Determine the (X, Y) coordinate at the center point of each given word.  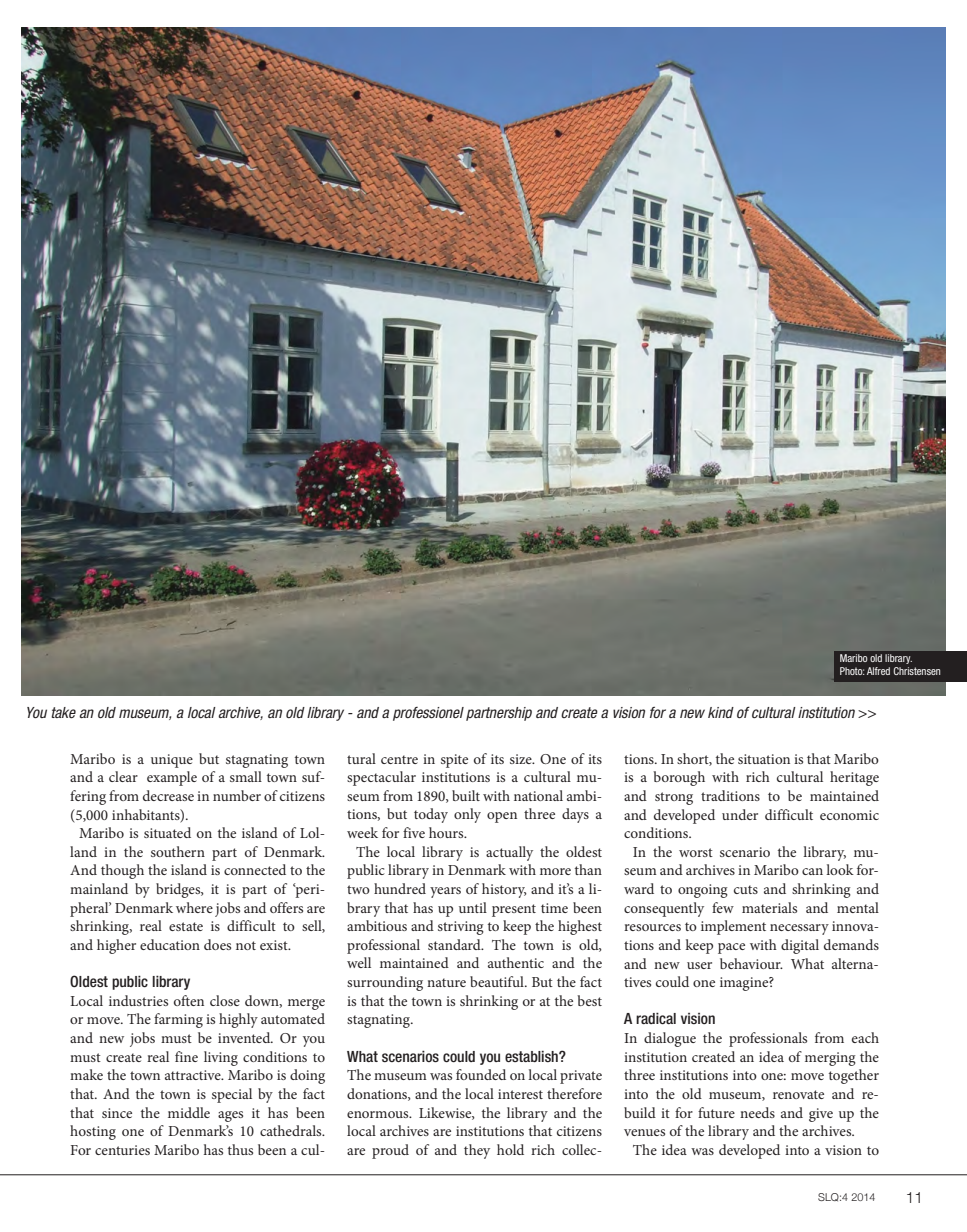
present (514, 910)
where (194, 907)
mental (858, 907)
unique (172, 761)
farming (178, 1020)
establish (532, 1056)
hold (510, 1149)
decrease (168, 795)
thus (240, 1149)
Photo (852, 671)
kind (721, 712)
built (466, 795)
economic (849, 815)
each (865, 1037)
